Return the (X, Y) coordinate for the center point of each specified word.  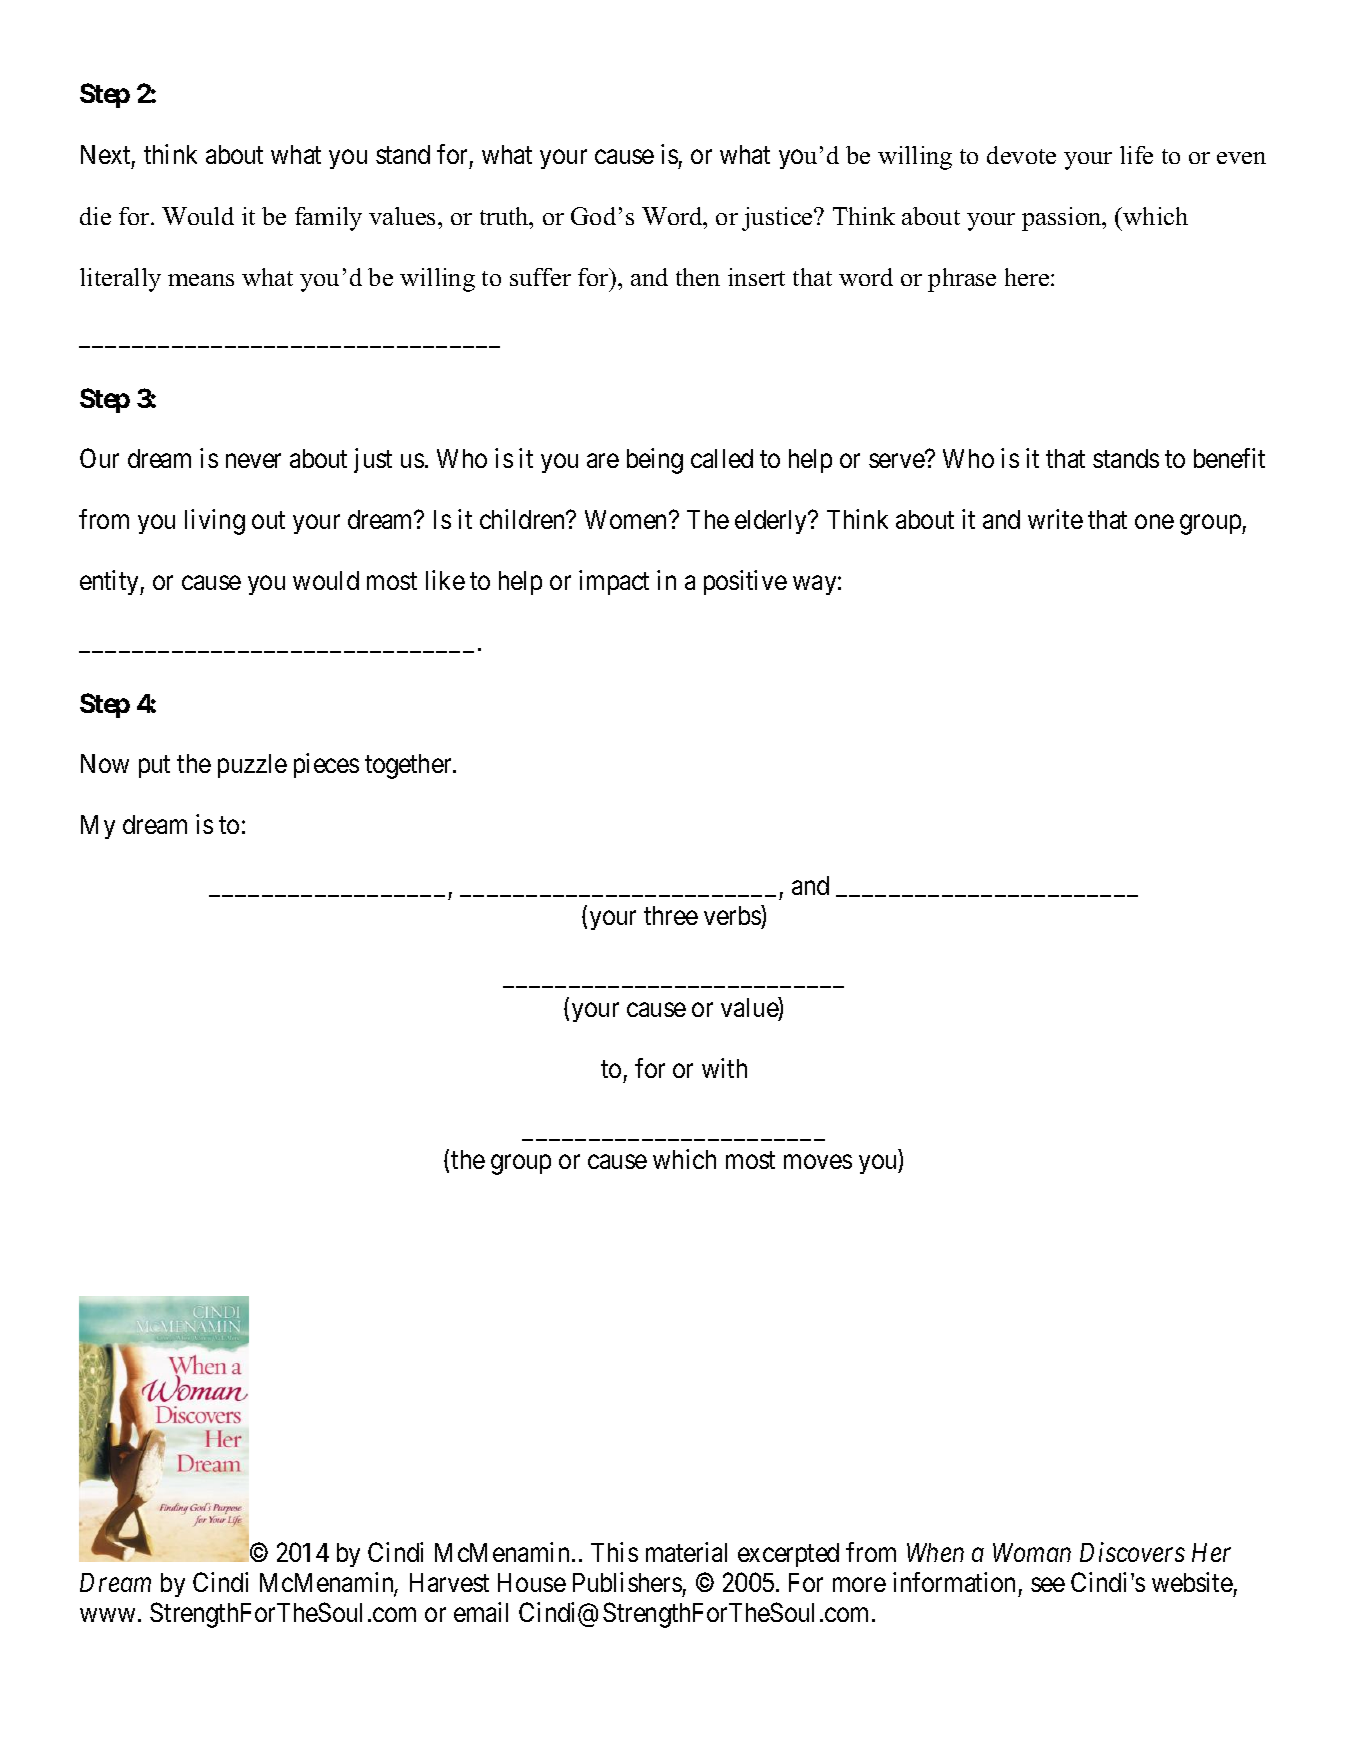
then (698, 277)
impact (614, 582)
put (154, 767)
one (1154, 522)
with (724, 1068)
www (107, 1615)
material (686, 1552)
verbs (733, 917)
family (328, 219)
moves (818, 1162)
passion (1063, 219)
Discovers (1132, 1552)
